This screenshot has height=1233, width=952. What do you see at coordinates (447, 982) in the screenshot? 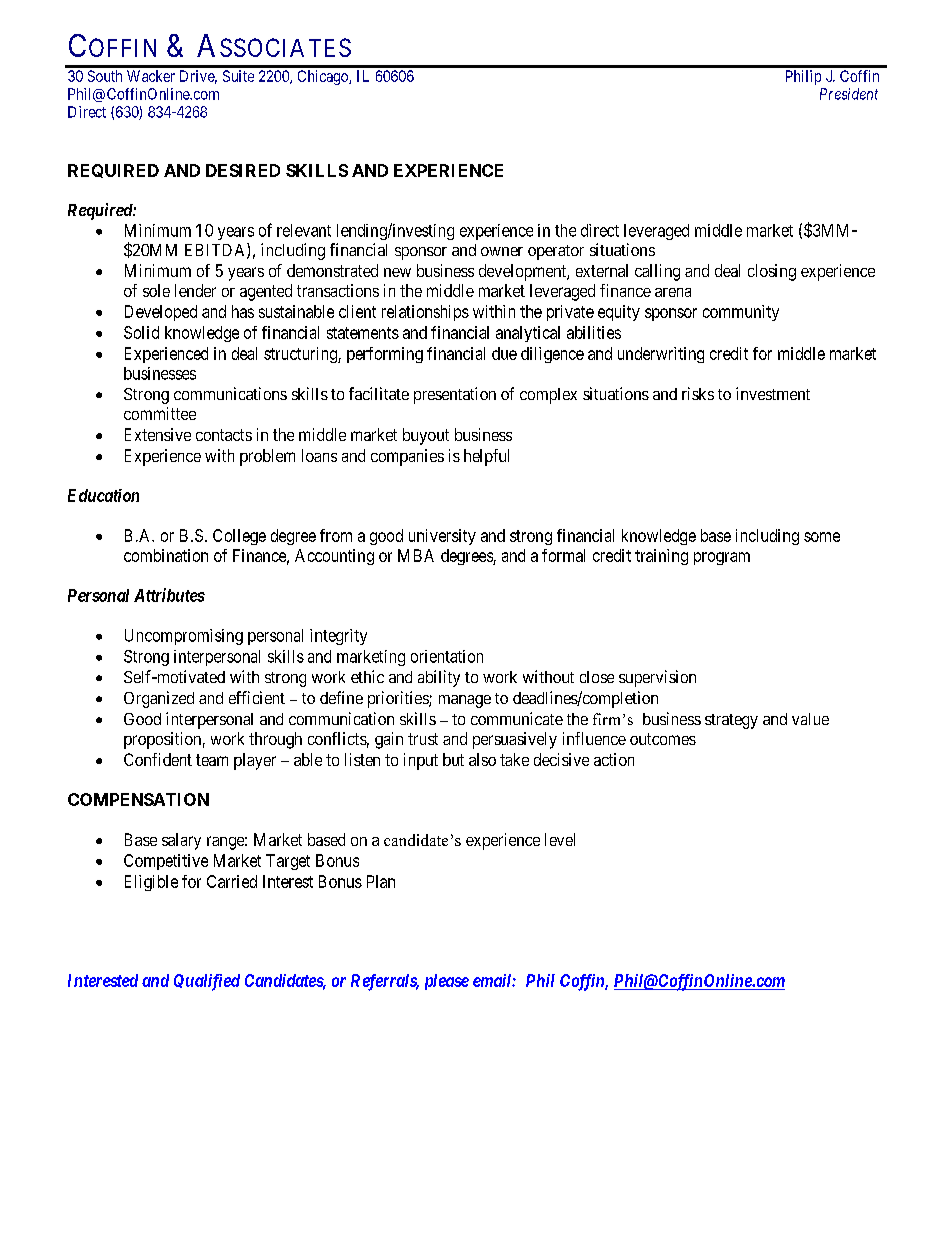
I see `please` at bounding box center [447, 982].
